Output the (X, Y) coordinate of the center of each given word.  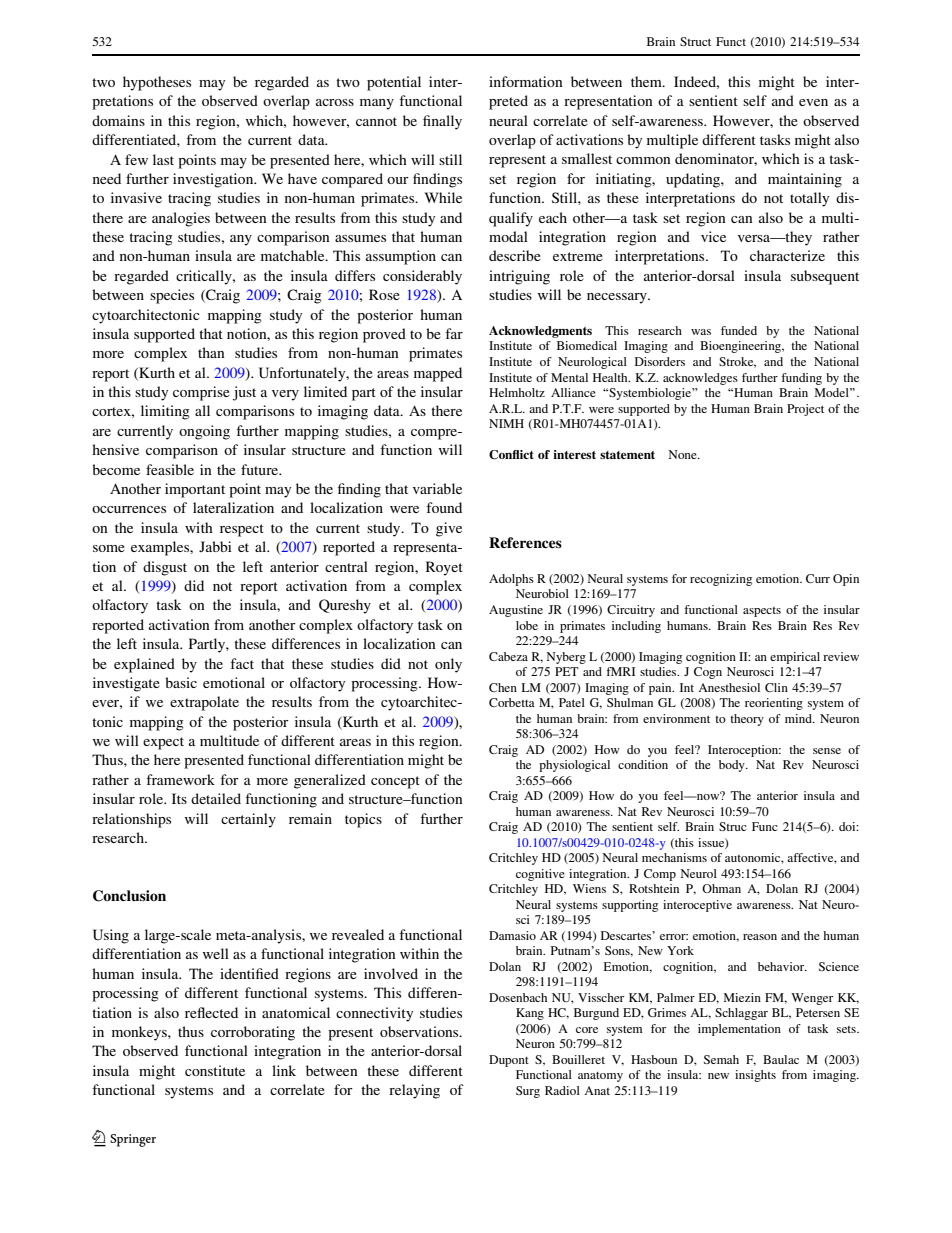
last (163, 159)
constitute (215, 1070)
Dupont (509, 1061)
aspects (762, 612)
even (813, 102)
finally (442, 122)
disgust (165, 568)
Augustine (516, 611)
